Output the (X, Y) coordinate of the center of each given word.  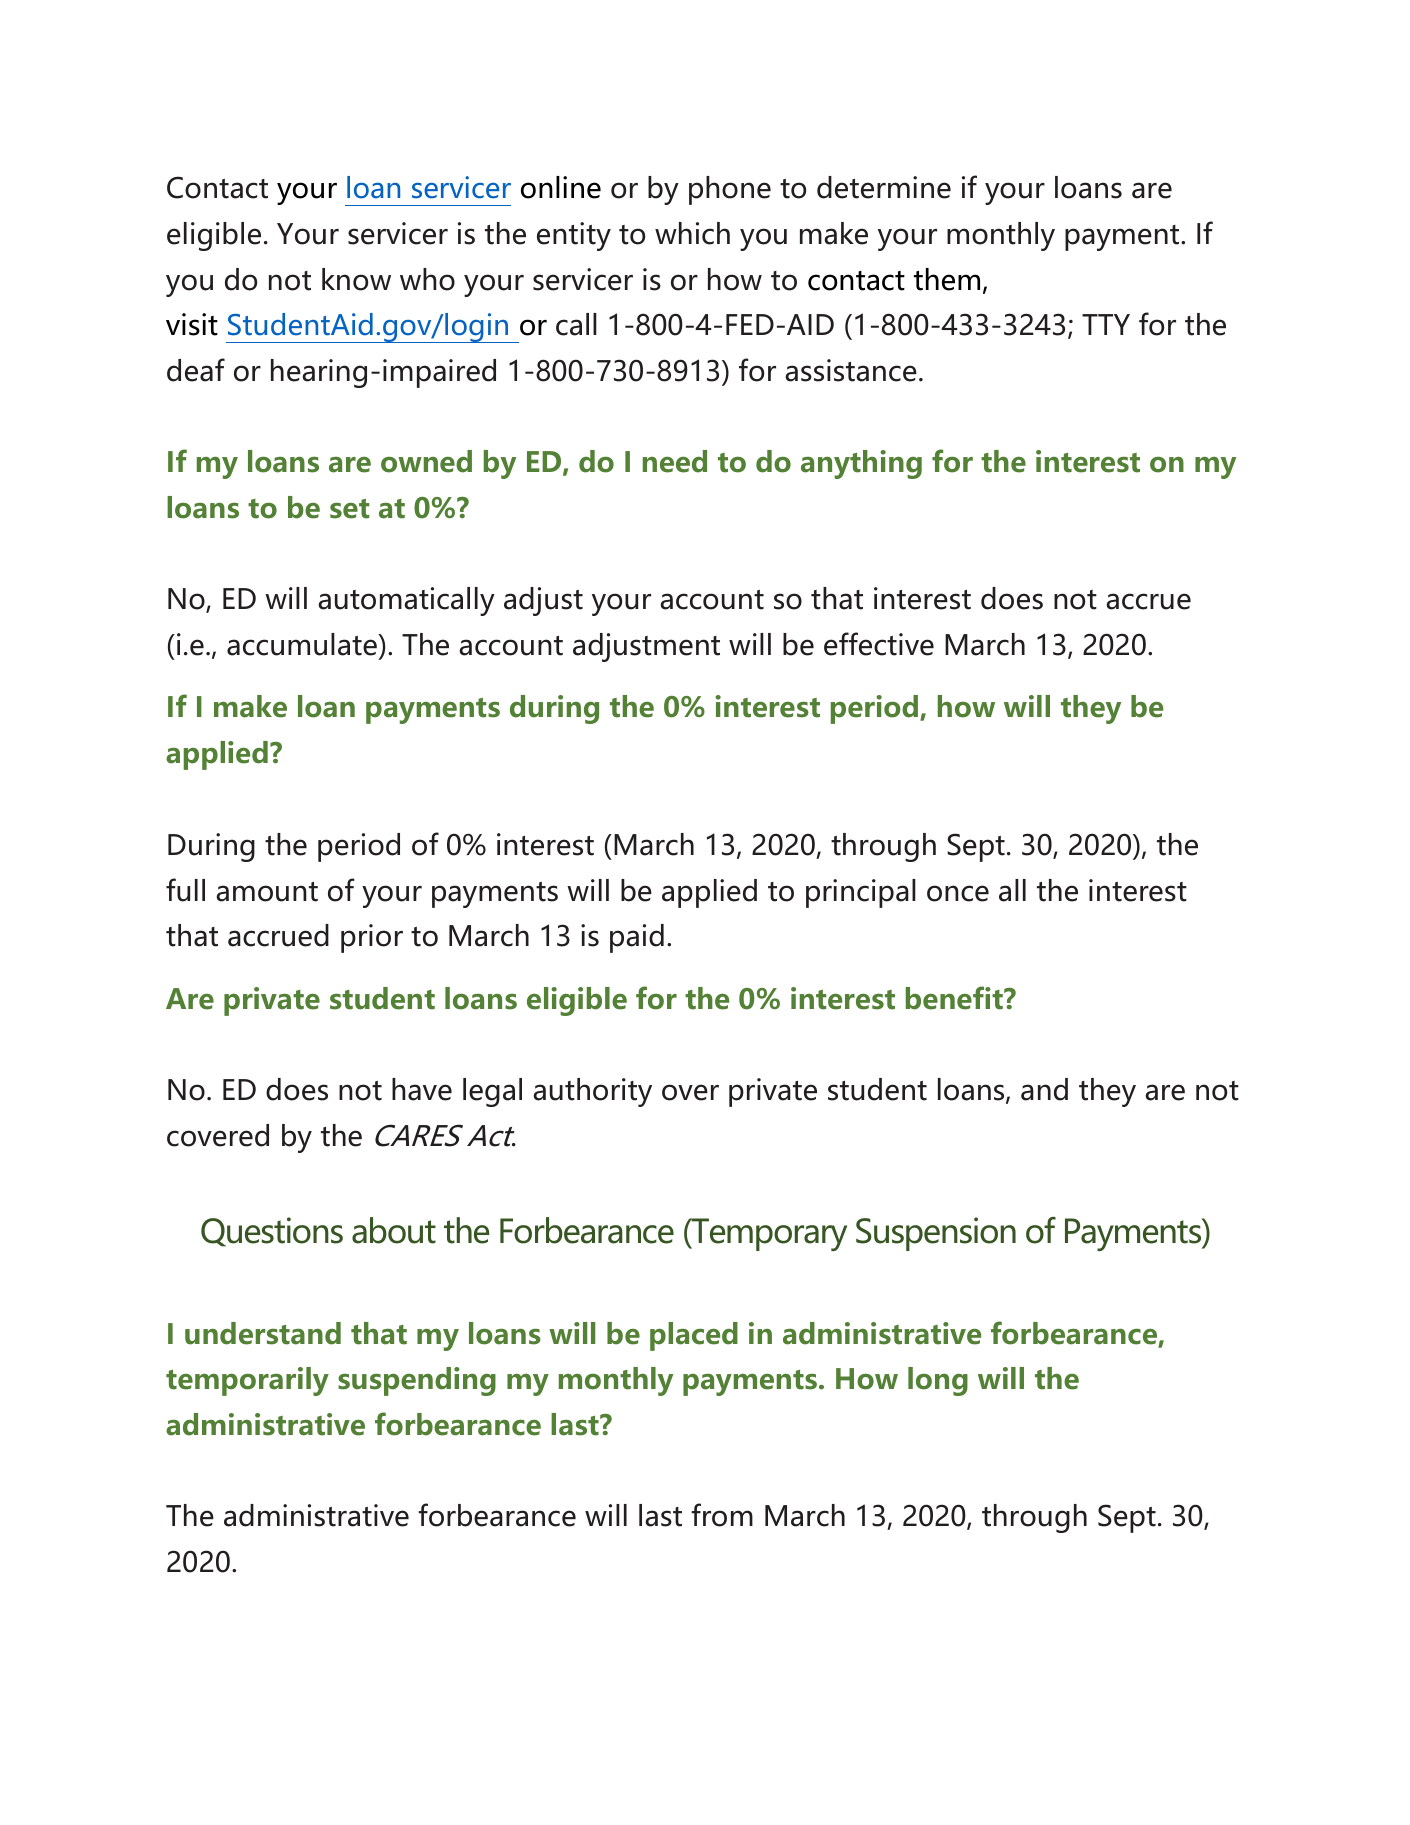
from (722, 1515)
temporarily (247, 1381)
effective (879, 644)
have (422, 1089)
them (947, 279)
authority (593, 1092)
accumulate (303, 644)
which (692, 233)
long (938, 1381)
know (356, 279)
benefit (955, 998)
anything (861, 464)
